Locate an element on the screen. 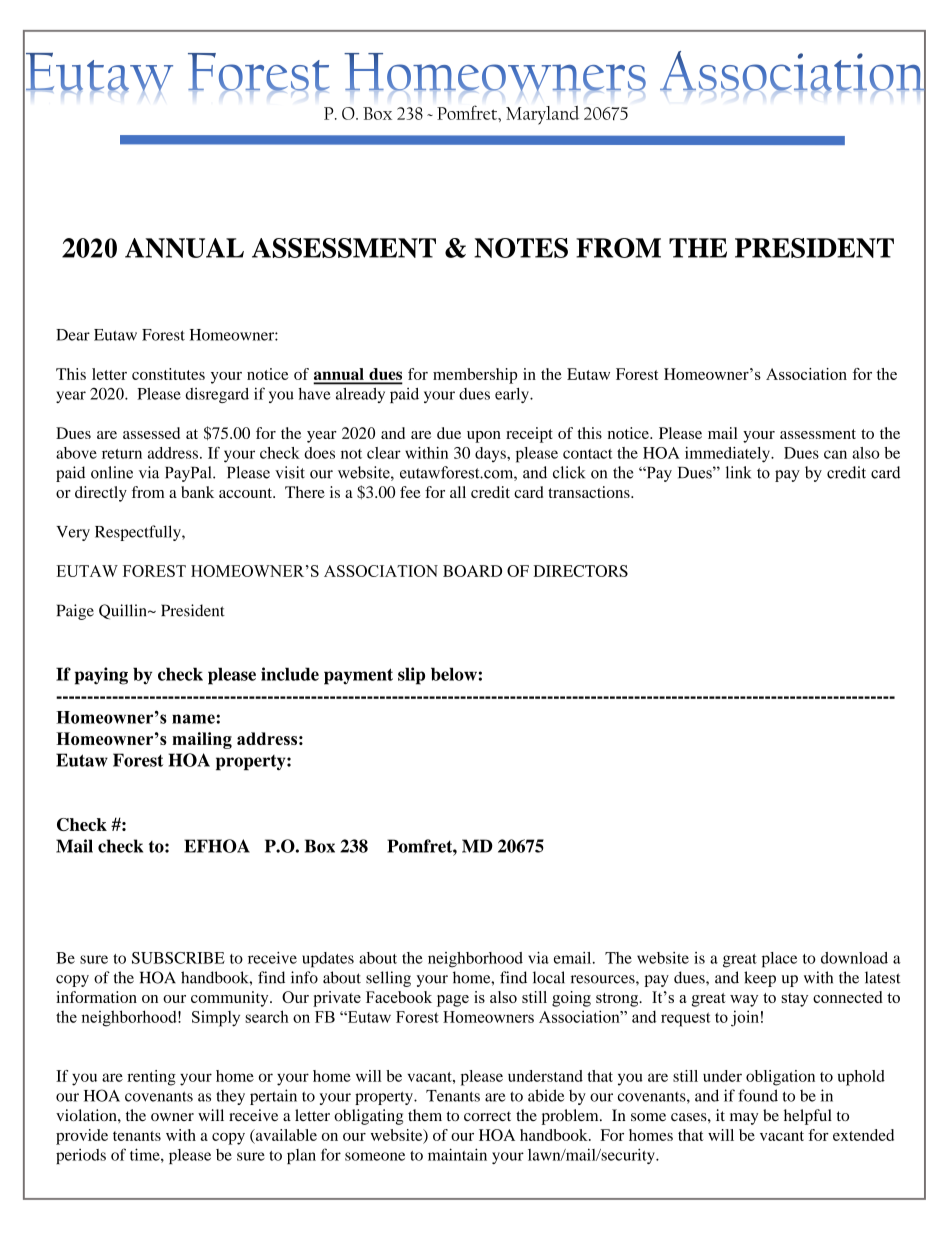 The height and width of the screenshot is (1233, 952). they is located at coordinates (230, 1097).
